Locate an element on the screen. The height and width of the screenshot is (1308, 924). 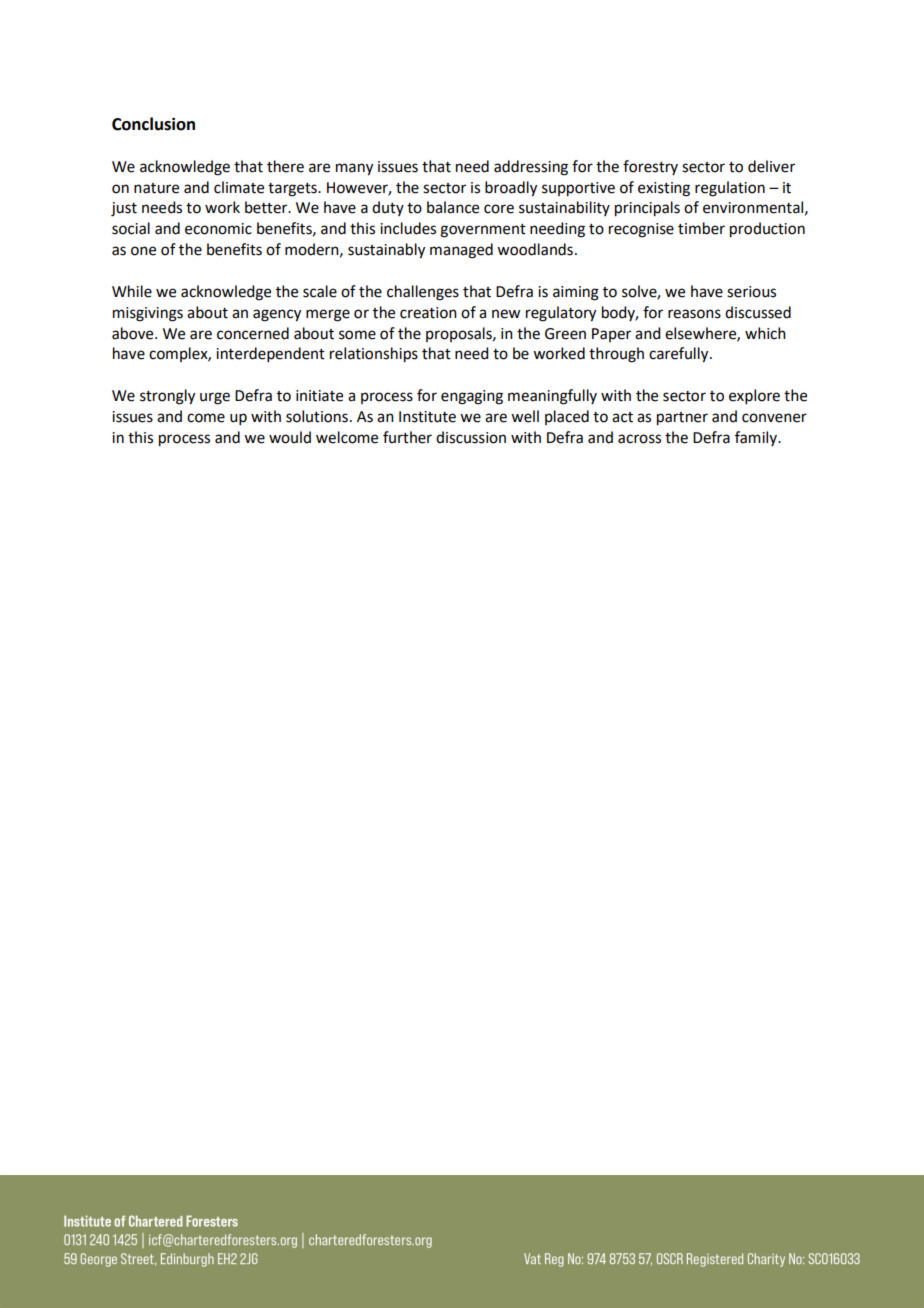
interdependent is located at coordinates (270, 354).
